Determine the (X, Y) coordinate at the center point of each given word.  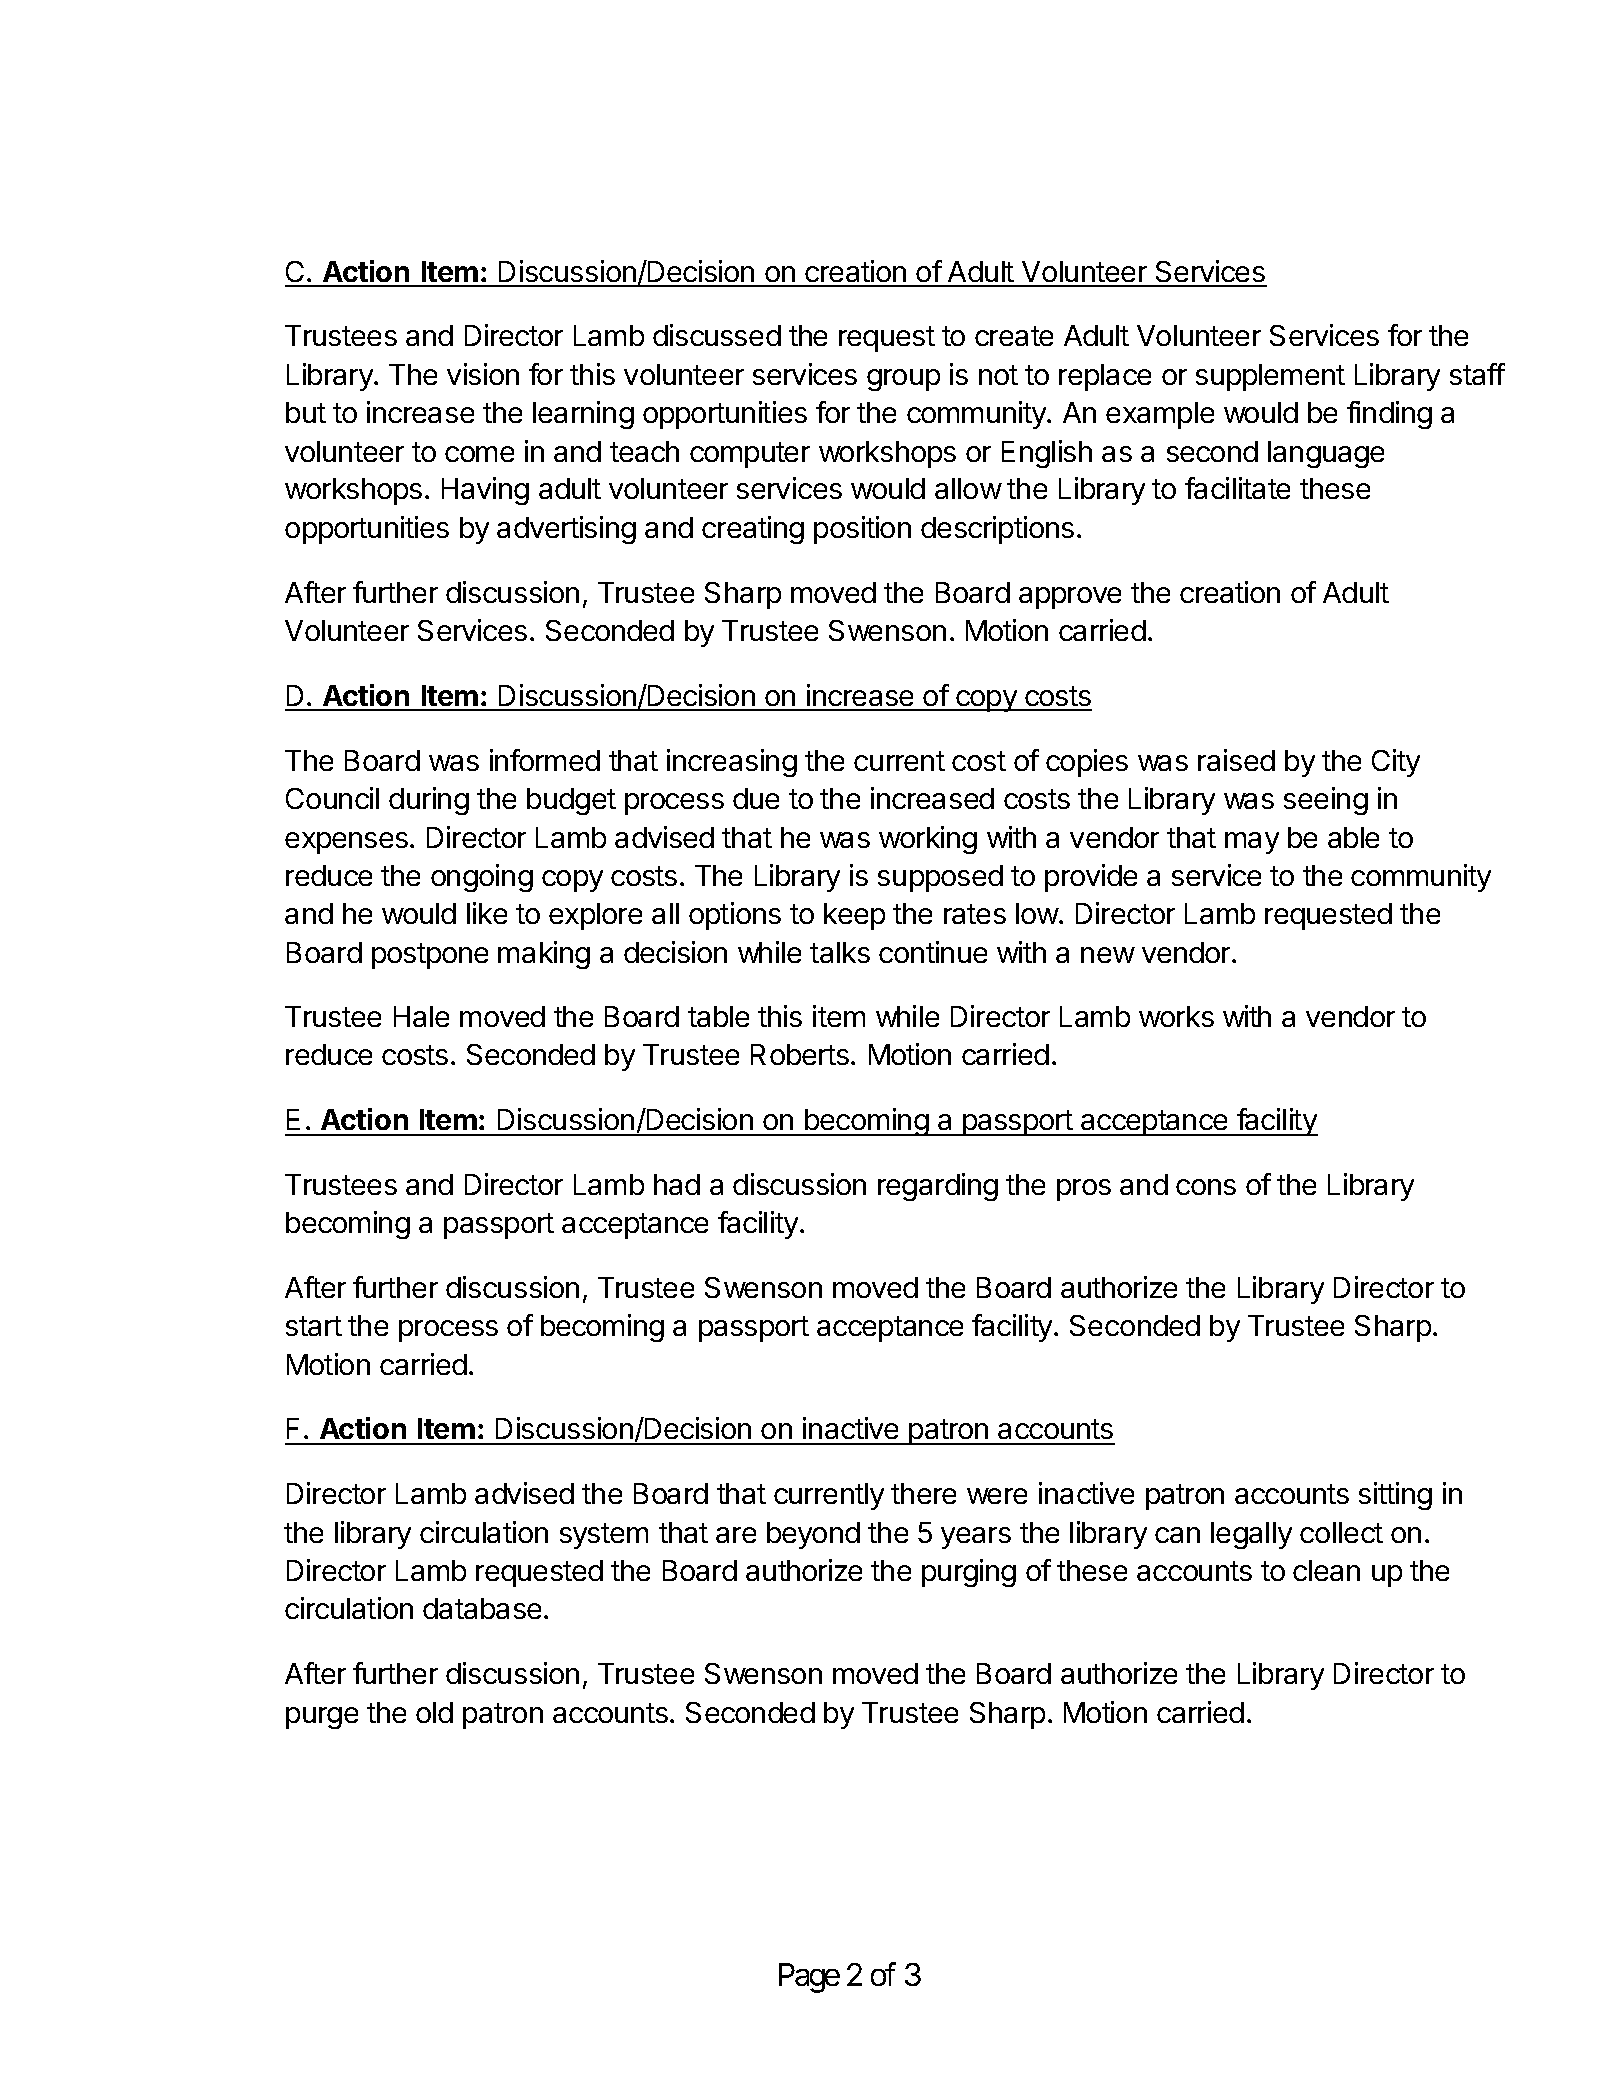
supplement (1270, 377)
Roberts (800, 1054)
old (434, 1712)
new (1108, 955)
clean (1326, 1570)
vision (483, 374)
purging (969, 1573)
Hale (421, 1016)
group (903, 380)
